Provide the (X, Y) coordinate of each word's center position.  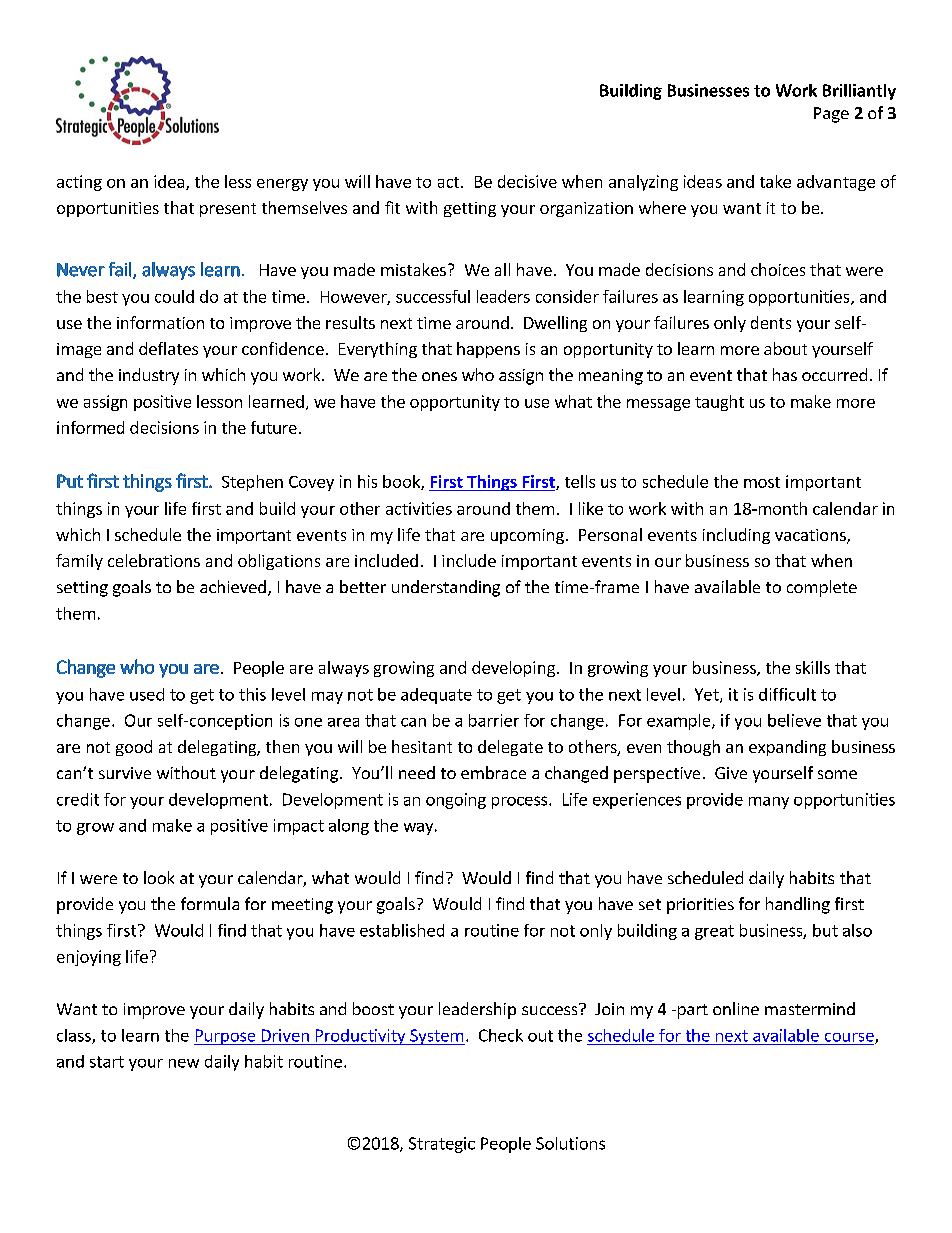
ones (439, 376)
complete (822, 588)
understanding (446, 588)
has (785, 374)
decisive (527, 181)
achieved (233, 586)
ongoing (456, 801)
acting (79, 183)
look (159, 877)
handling (798, 905)
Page (831, 115)
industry (149, 376)
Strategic (442, 1145)
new (184, 1063)
